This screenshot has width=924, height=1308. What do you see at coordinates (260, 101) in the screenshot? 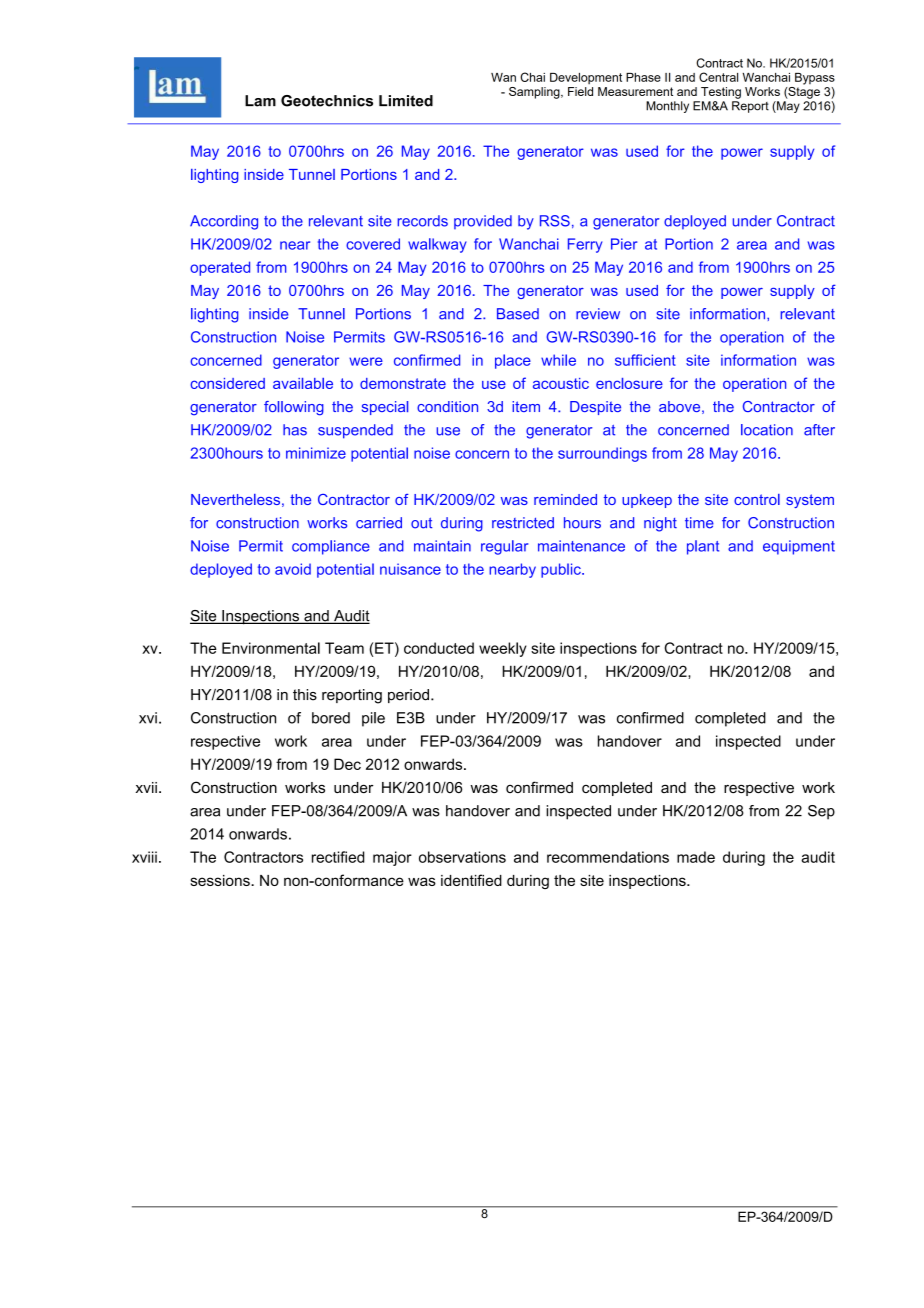
I see `Lam` at bounding box center [260, 101].
